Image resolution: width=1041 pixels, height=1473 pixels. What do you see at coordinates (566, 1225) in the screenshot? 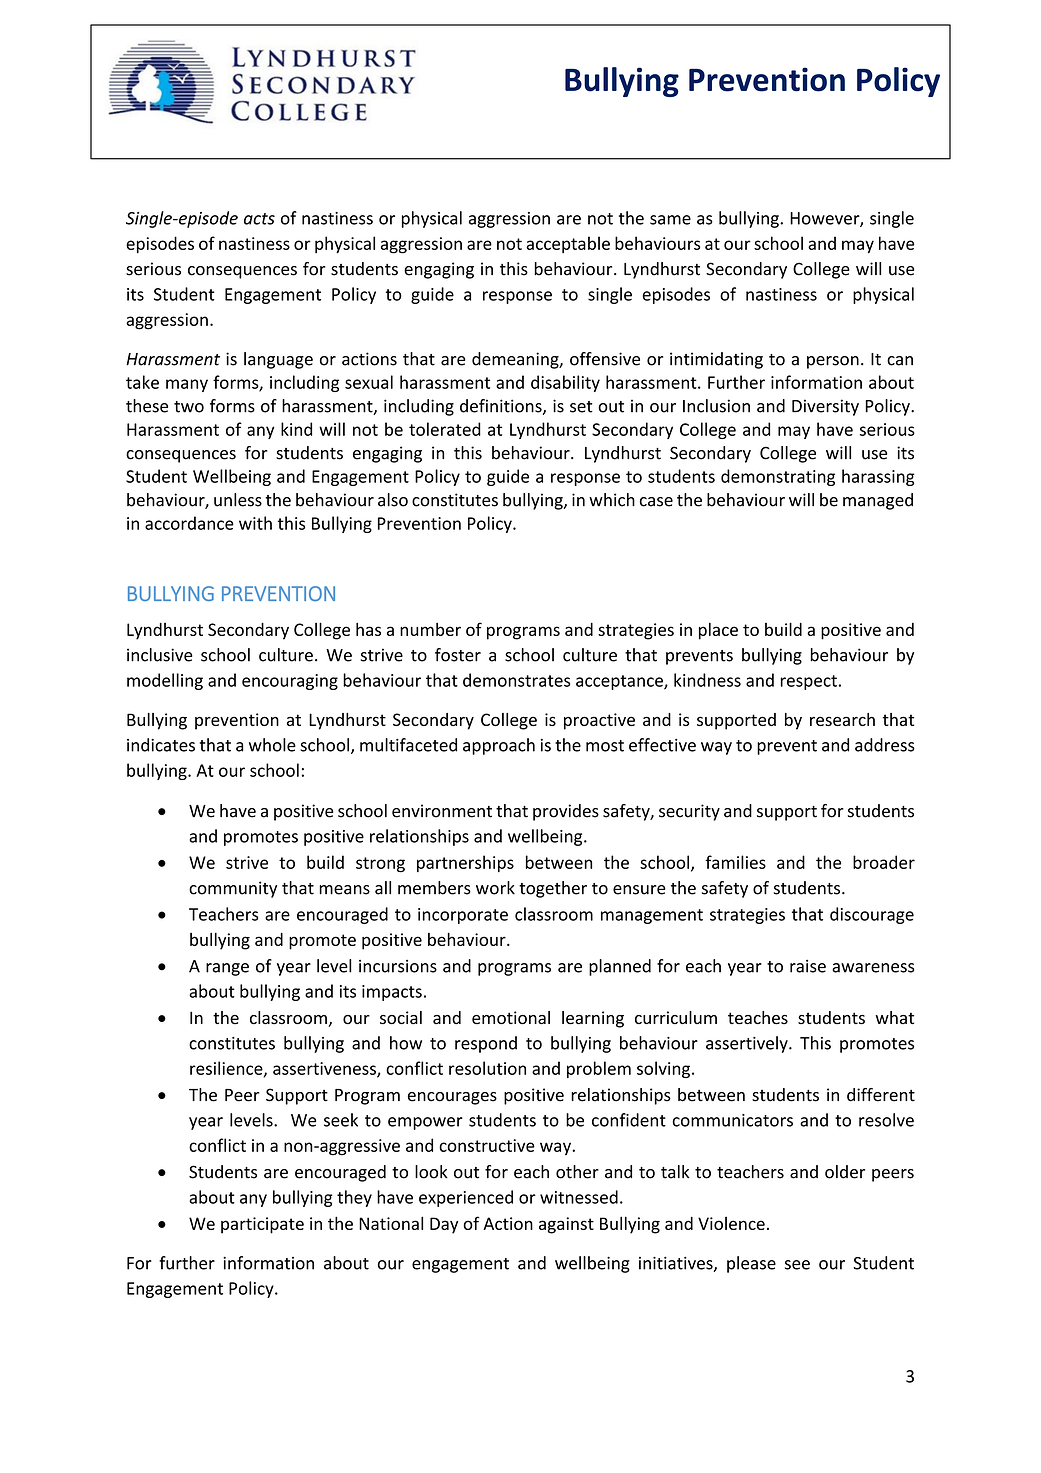
I see `against` at bounding box center [566, 1225].
